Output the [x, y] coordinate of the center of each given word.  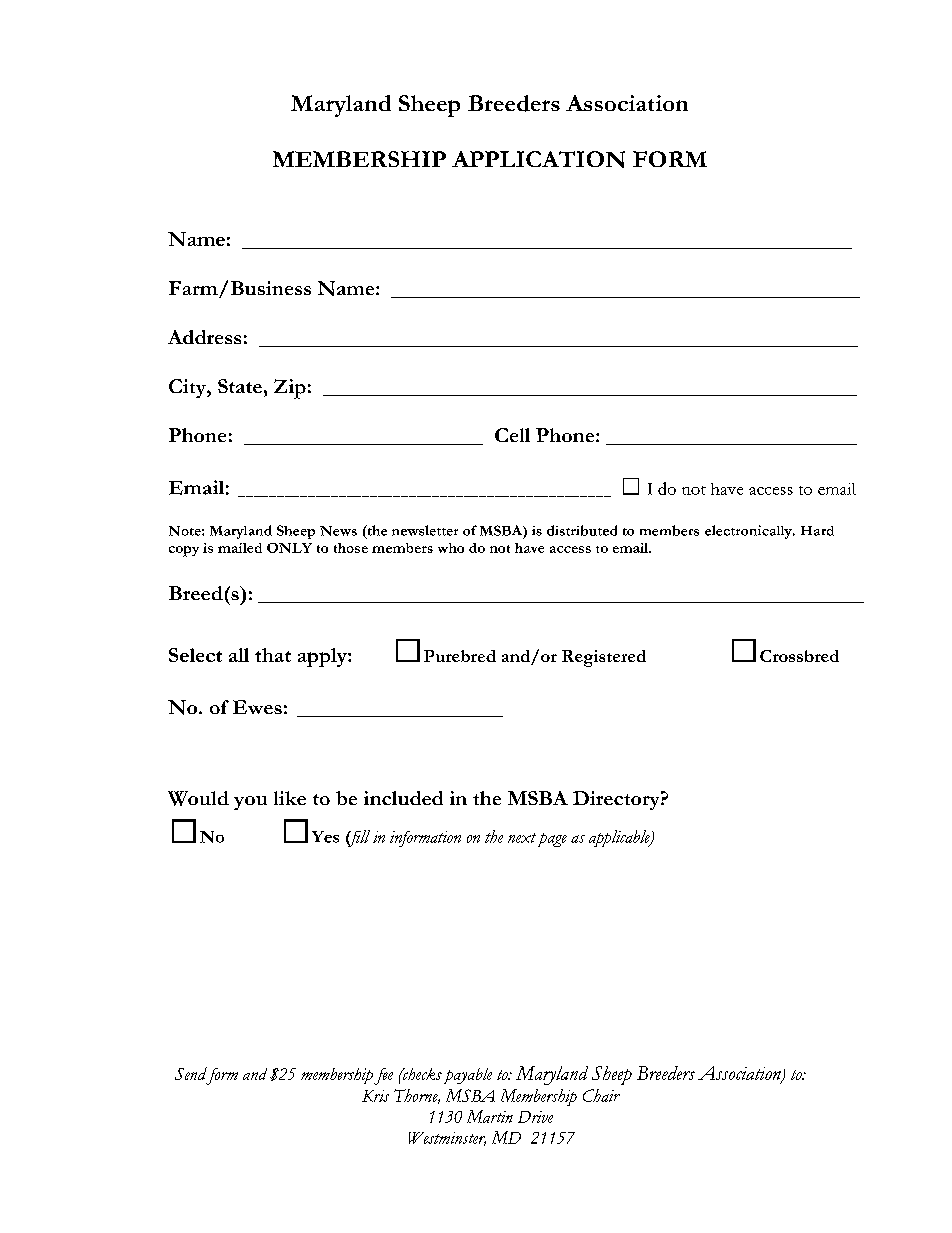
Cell [512, 435]
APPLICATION [538, 159]
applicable [620, 838]
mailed [240, 548]
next [522, 838]
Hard [817, 531]
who [451, 548]
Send [191, 1073]
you [250, 803]
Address [204, 337]
